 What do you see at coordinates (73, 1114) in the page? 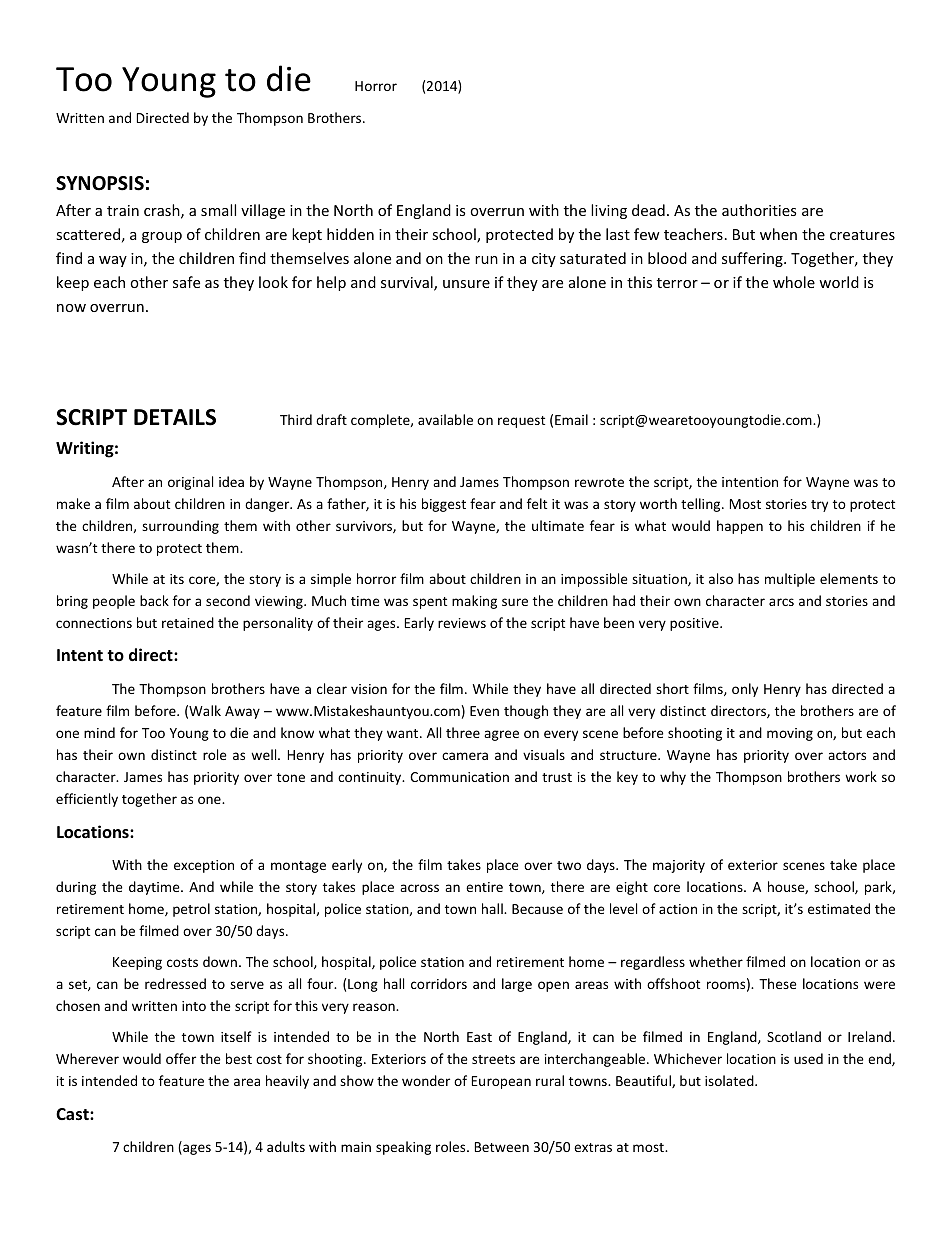
I see `Cast` at bounding box center [73, 1114].
